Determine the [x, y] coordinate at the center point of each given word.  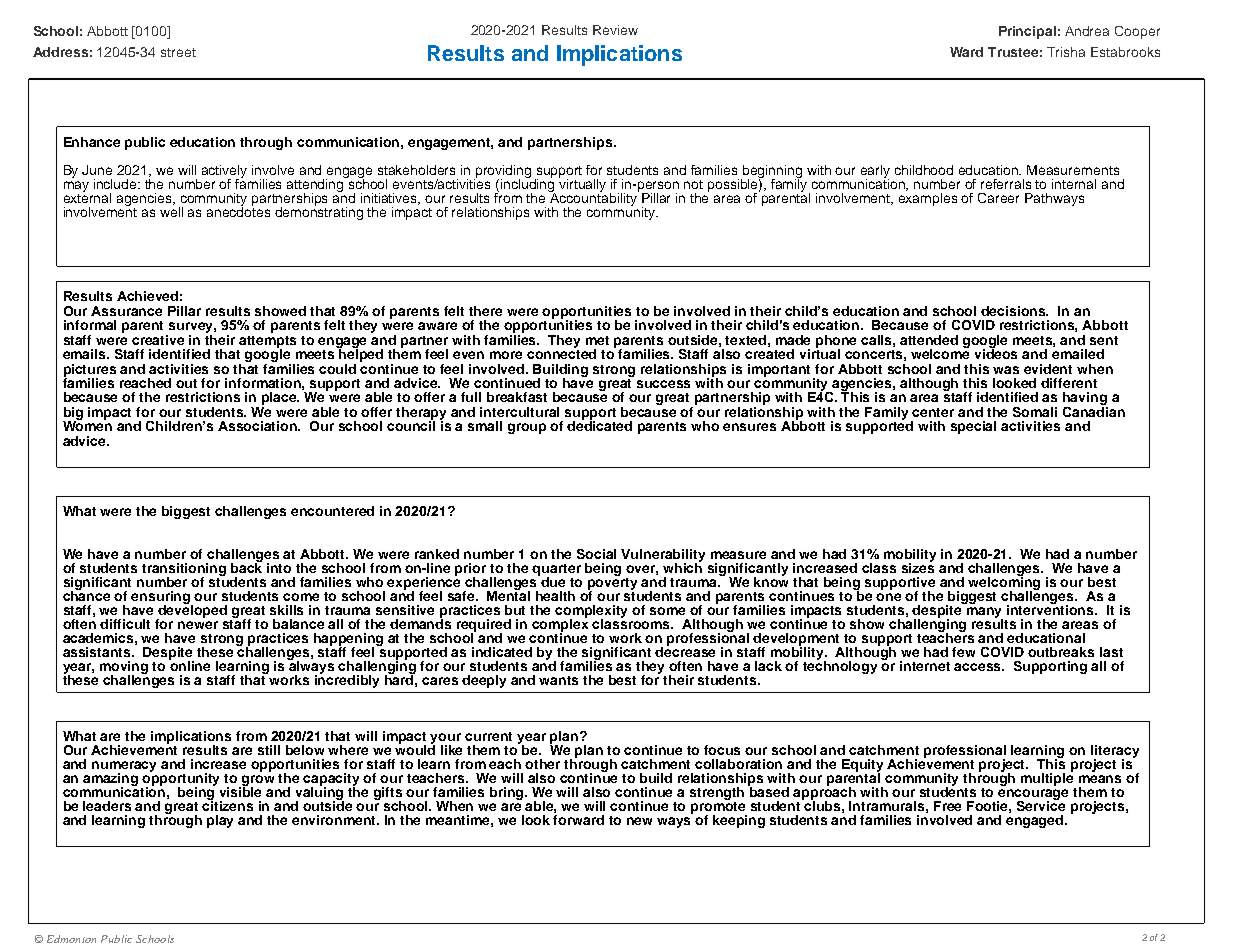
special [973, 427]
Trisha [1066, 52]
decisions [1014, 311]
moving [124, 669]
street [178, 52]
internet [925, 666]
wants [558, 680]
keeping [739, 821]
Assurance [126, 311]
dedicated [599, 425]
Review [615, 30]
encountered [332, 511]
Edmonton [71, 939]
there [485, 311]
